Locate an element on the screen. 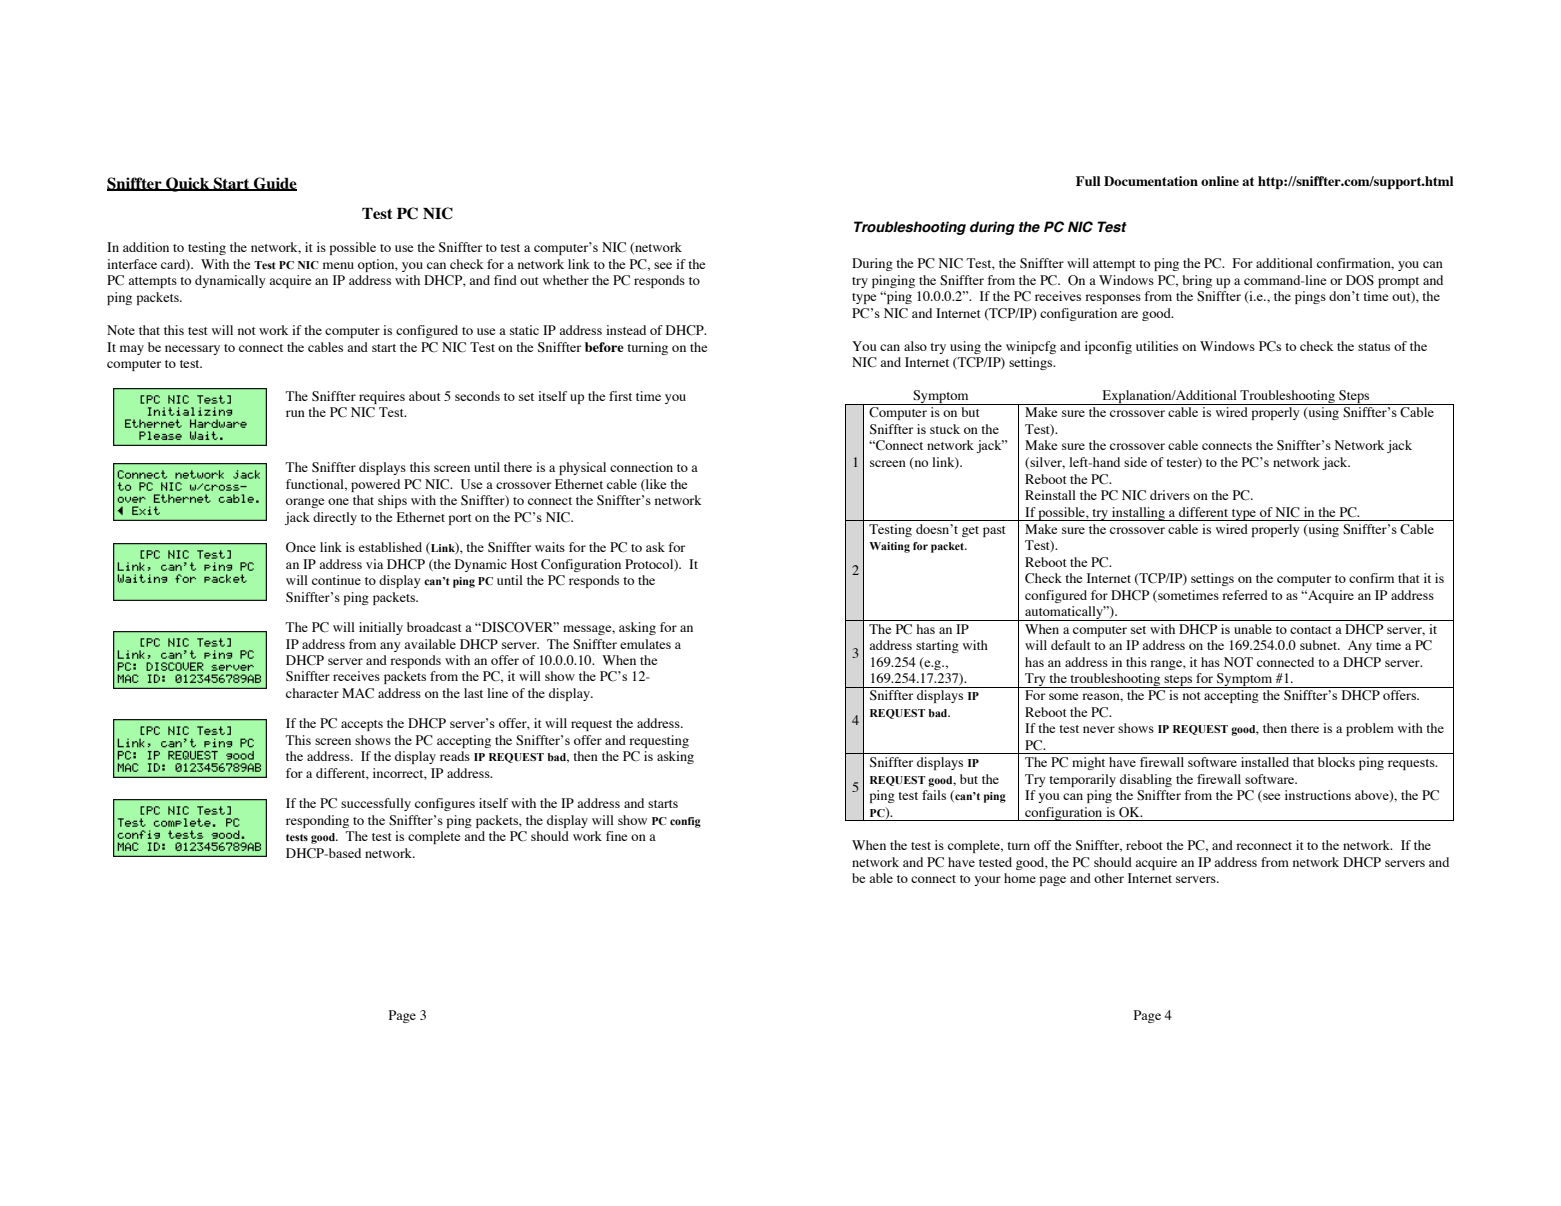 This screenshot has height=1206, width=1561. necessary is located at coordinates (192, 350).
